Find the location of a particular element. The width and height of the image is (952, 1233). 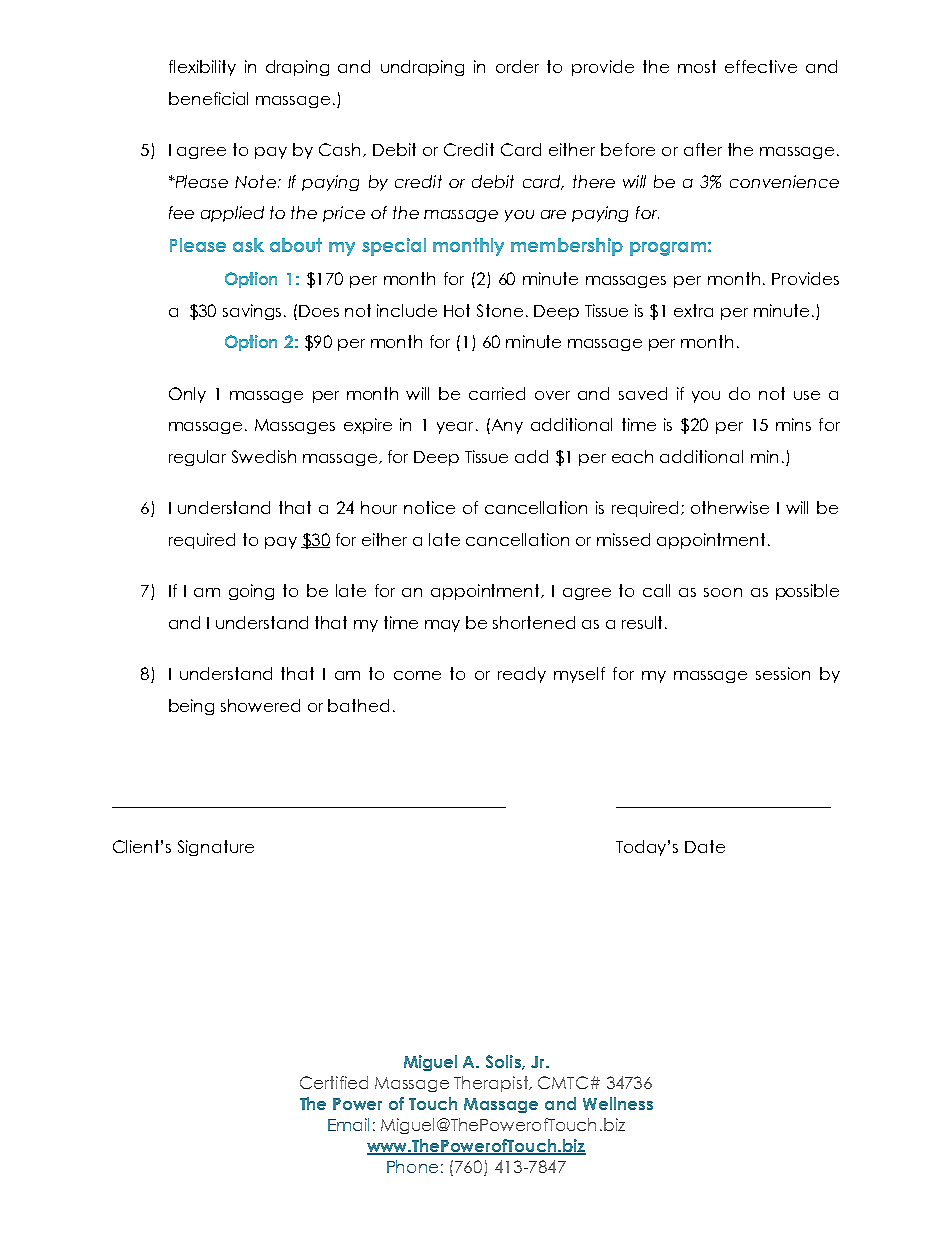

Date is located at coordinates (705, 846).
